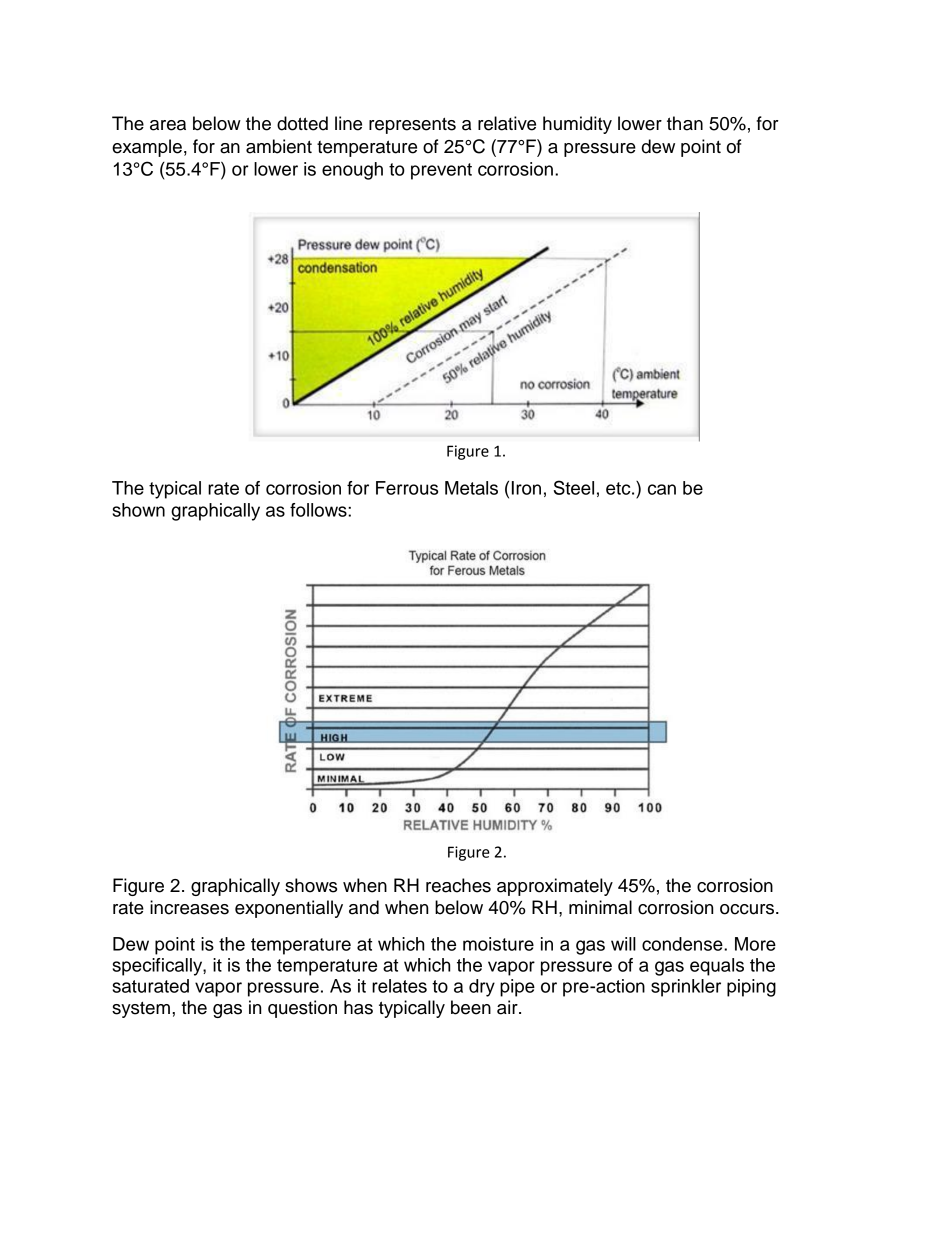 Image resolution: width=952 pixels, height=1233 pixels. What do you see at coordinates (138, 510) in the screenshot?
I see `shown` at bounding box center [138, 510].
